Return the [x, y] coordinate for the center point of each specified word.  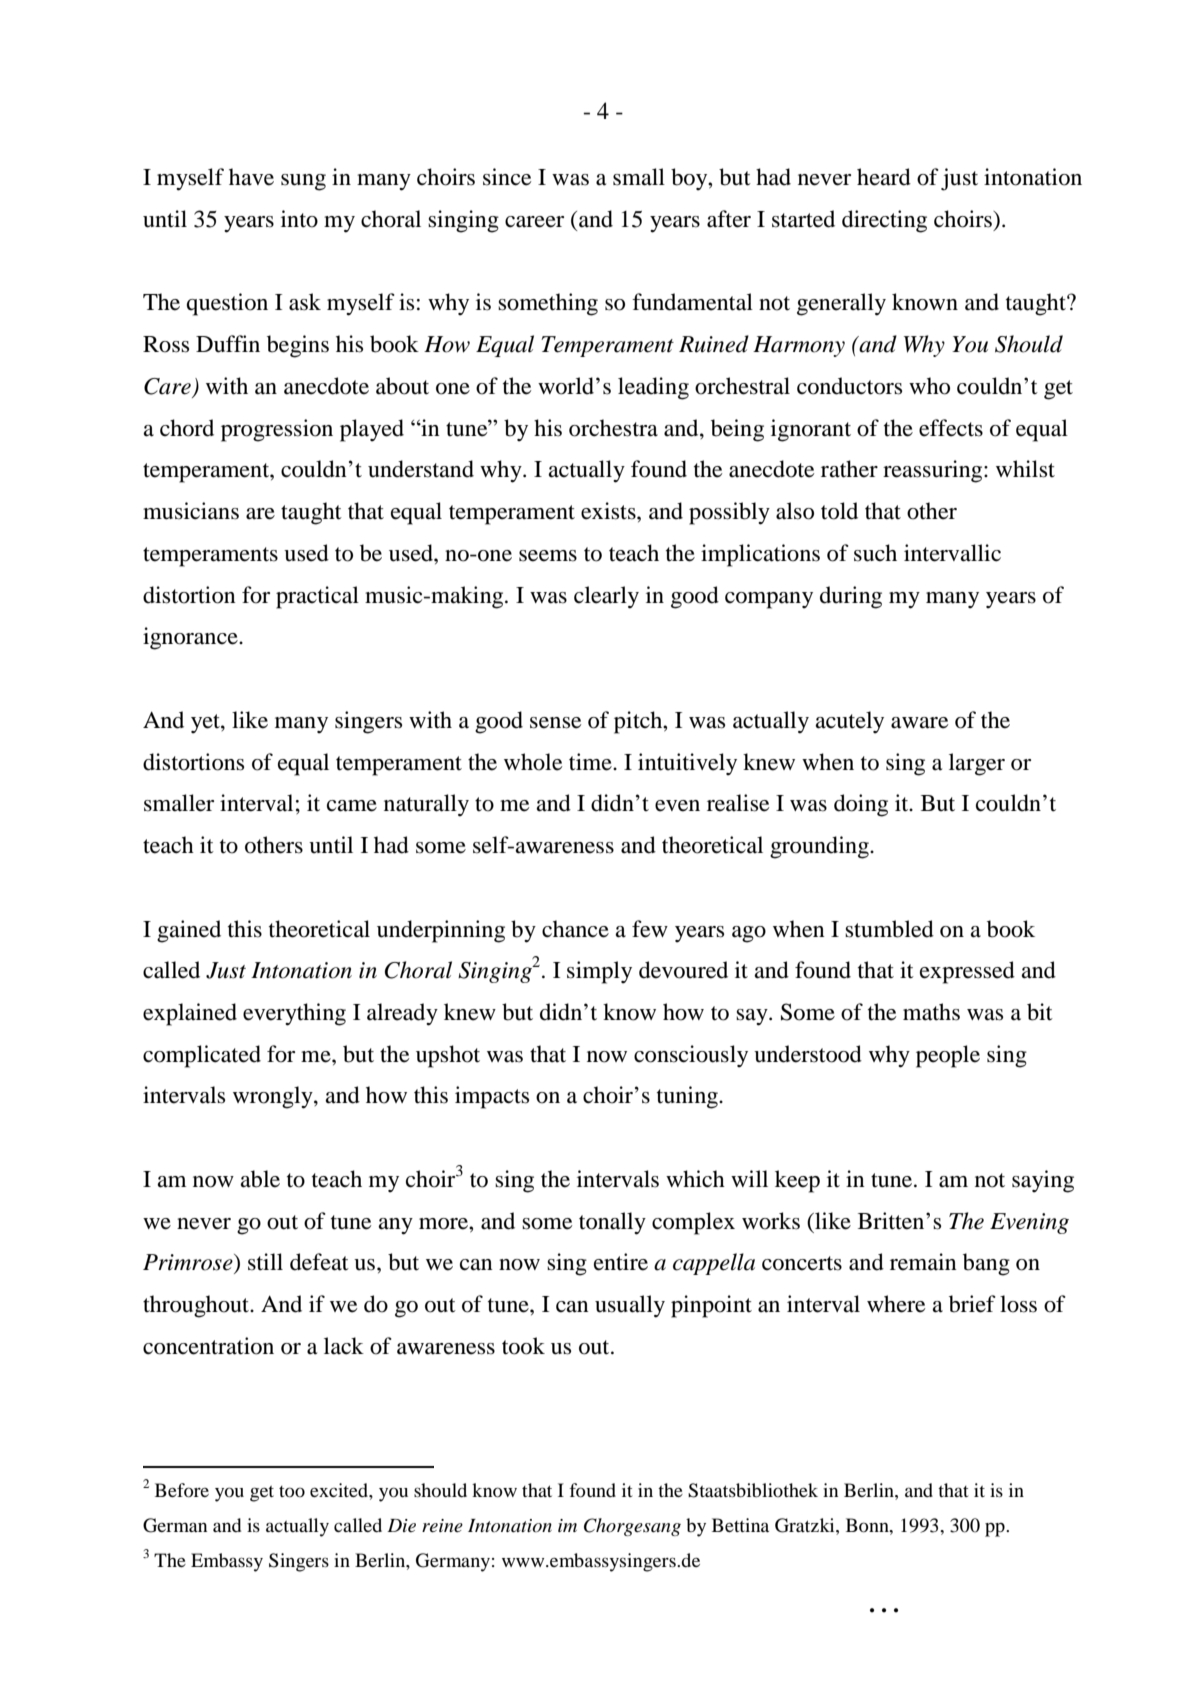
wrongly [274, 1097]
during [851, 597]
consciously [691, 1056]
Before [182, 1490]
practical [317, 597]
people [948, 1056]
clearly [606, 597]
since [507, 177]
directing [884, 221]
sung [303, 182]
